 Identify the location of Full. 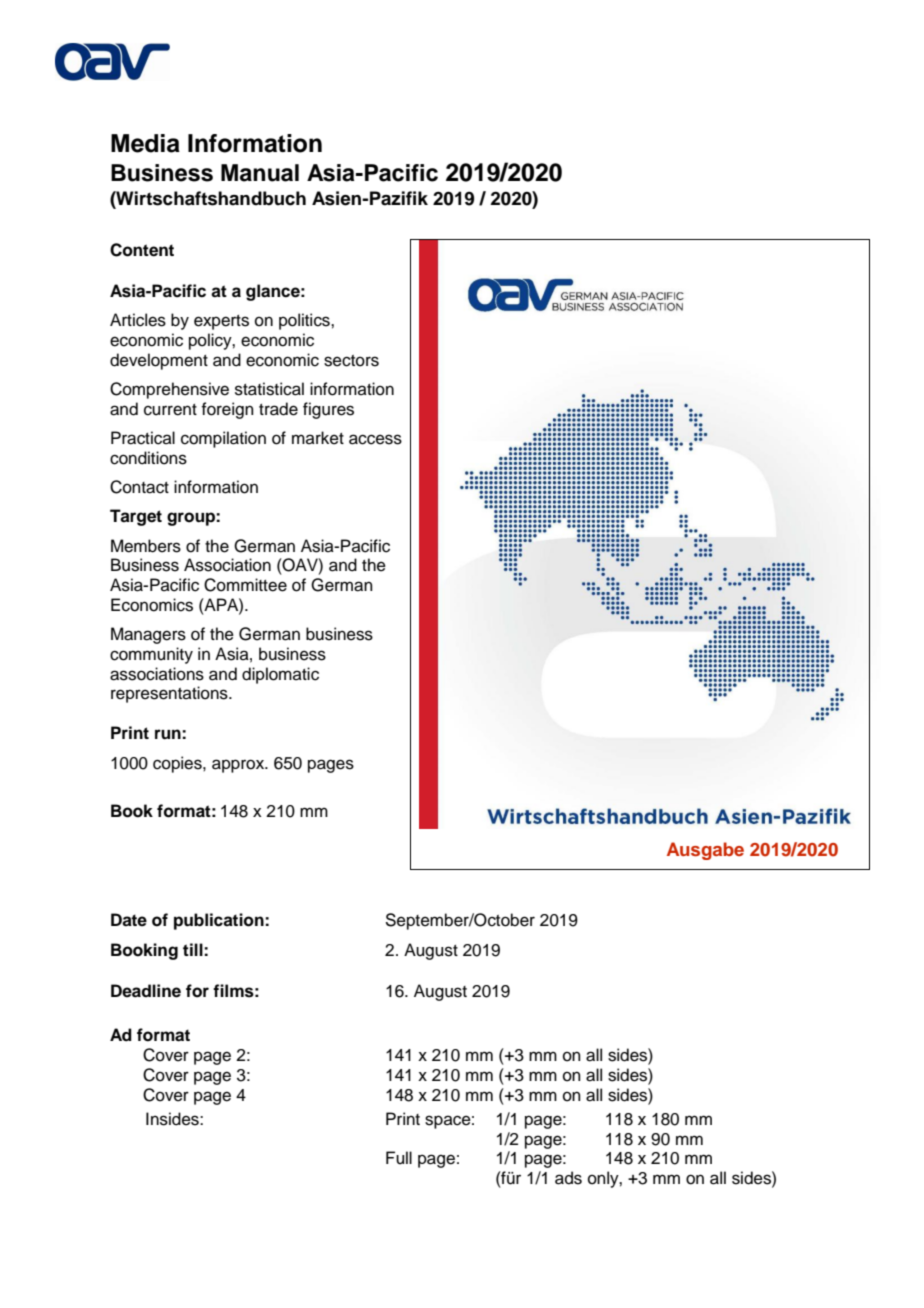
(399, 1158).
